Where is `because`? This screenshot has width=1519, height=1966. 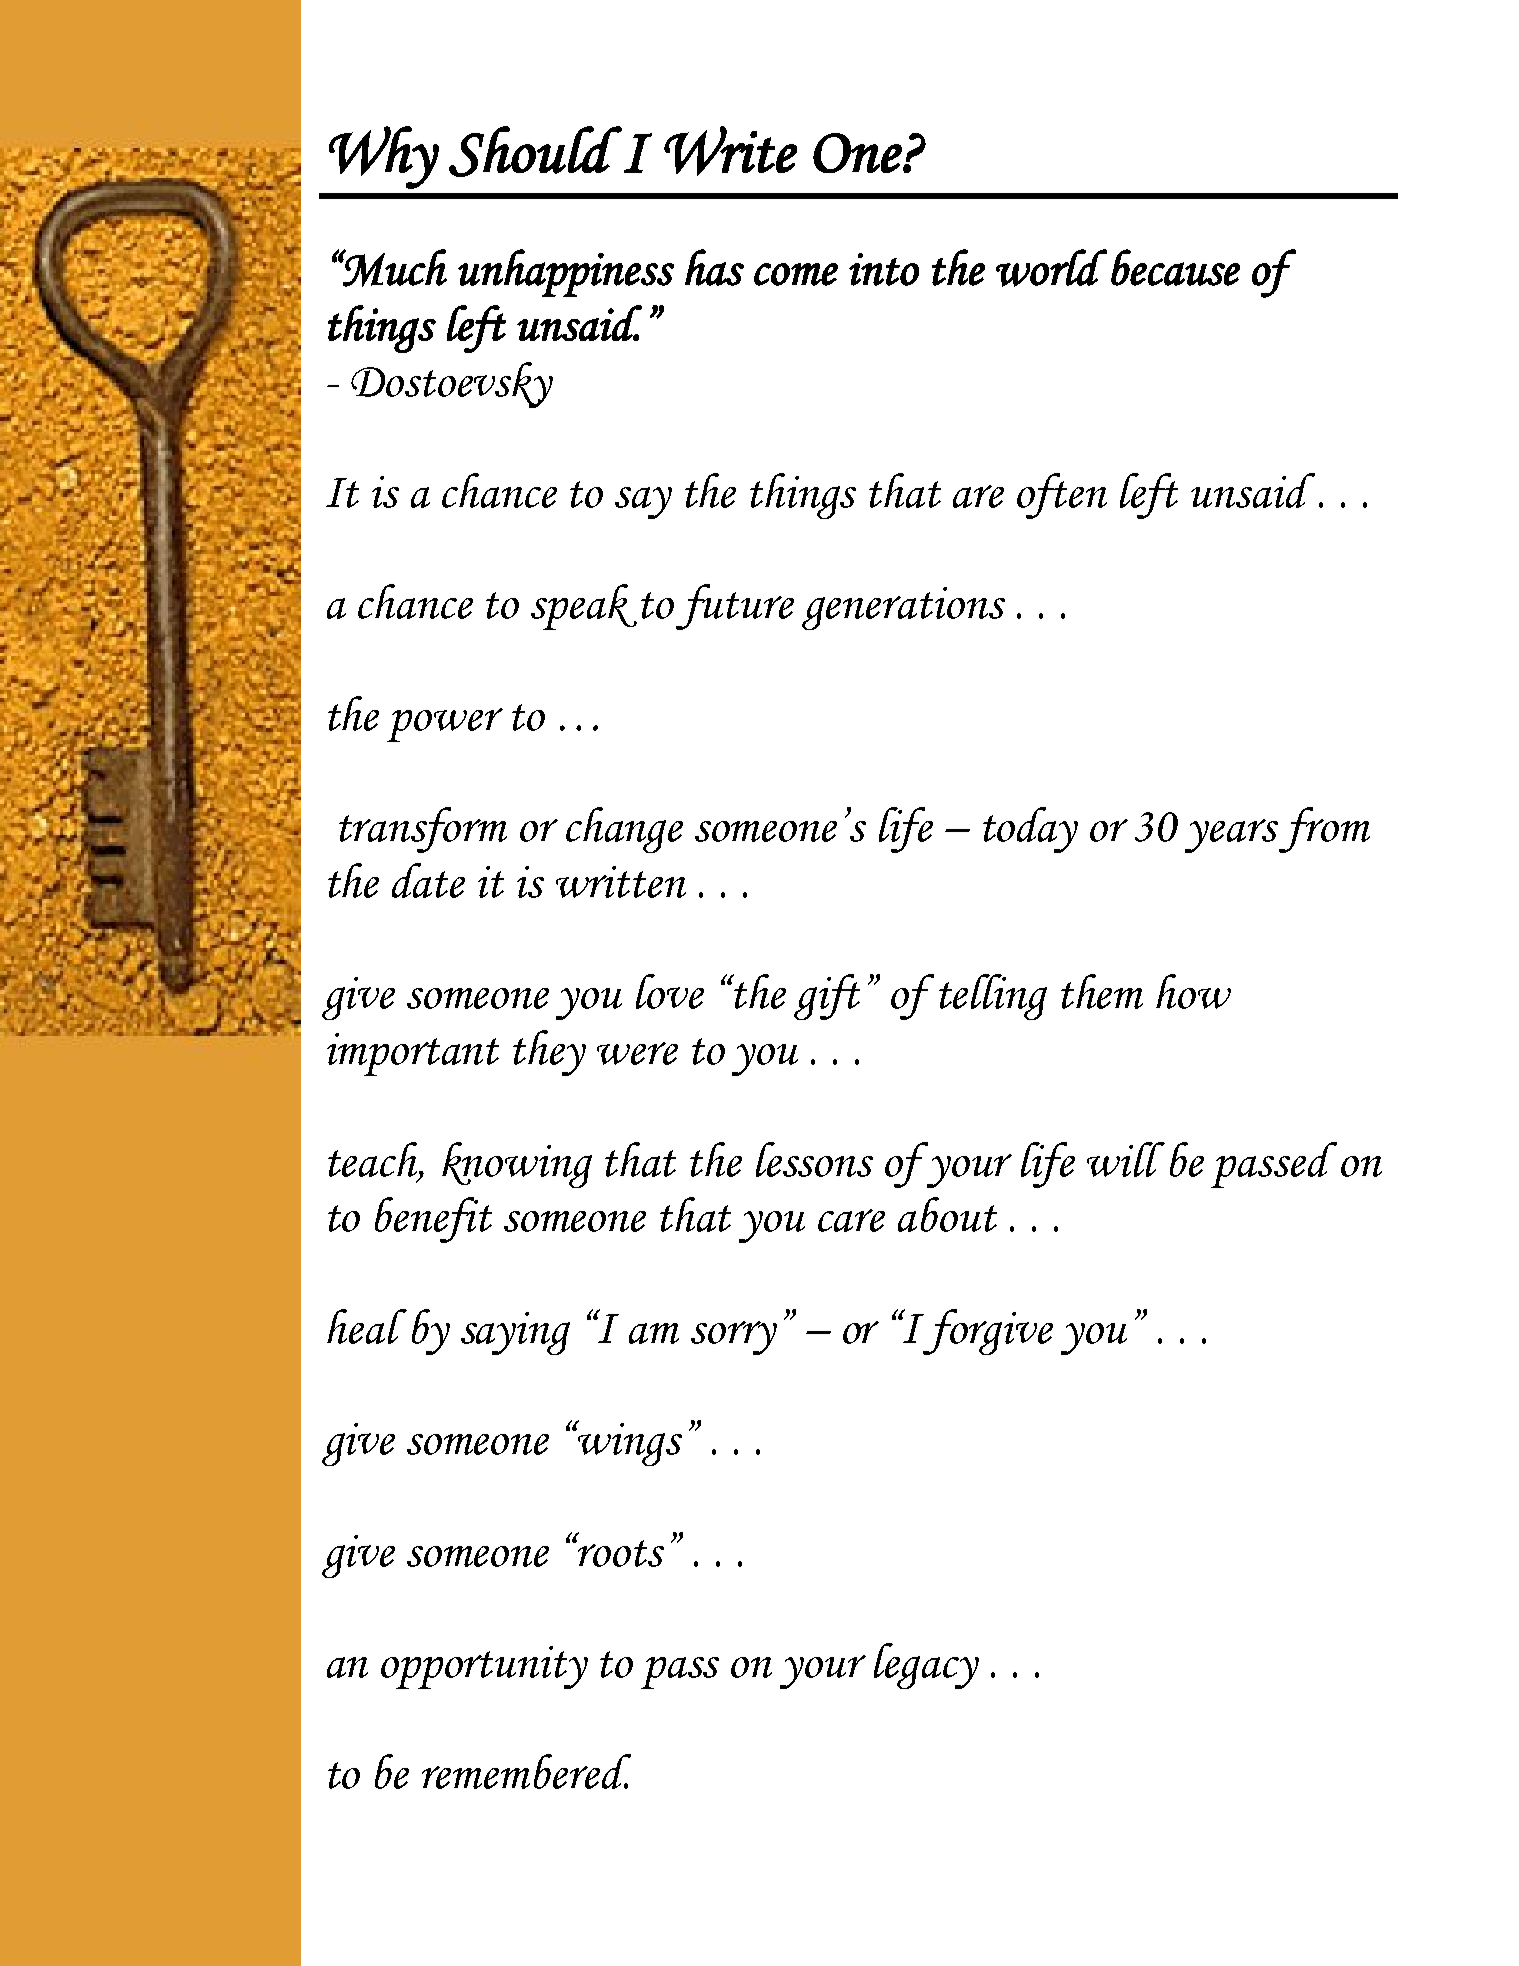 because is located at coordinates (1175, 267).
